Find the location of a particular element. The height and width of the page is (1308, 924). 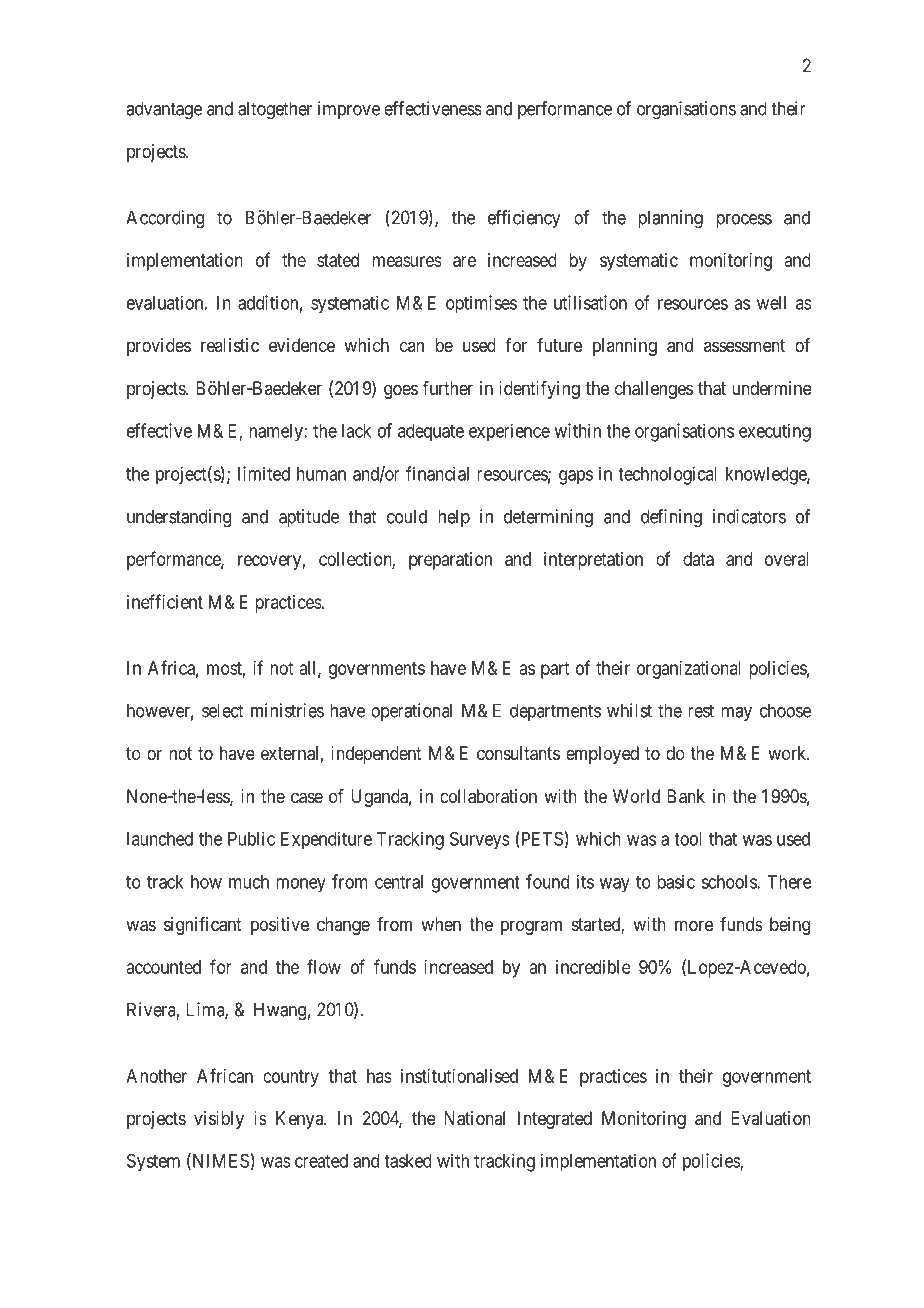

National is located at coordinates (474, 1118).
